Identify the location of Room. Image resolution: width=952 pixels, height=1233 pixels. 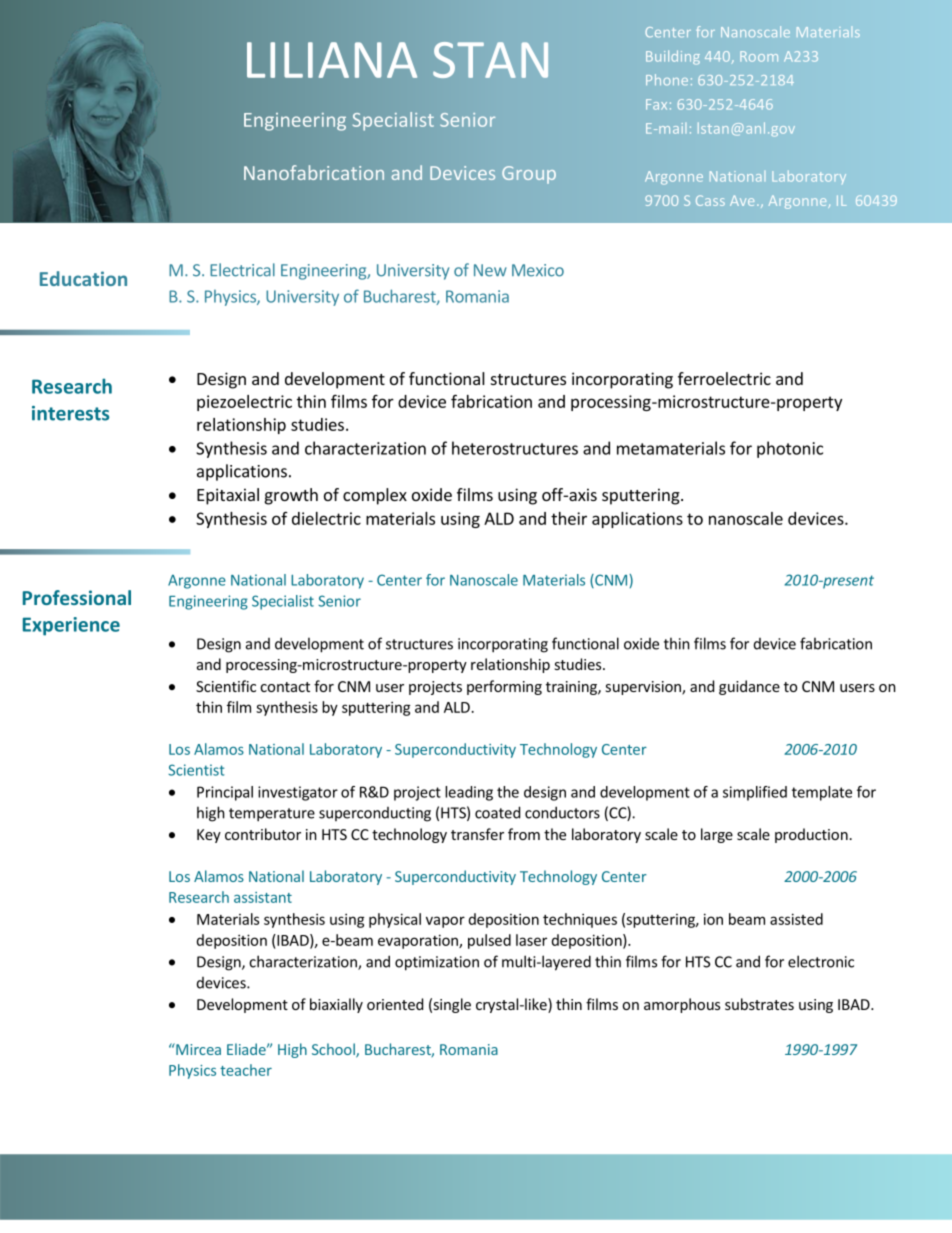
(759, 56).
